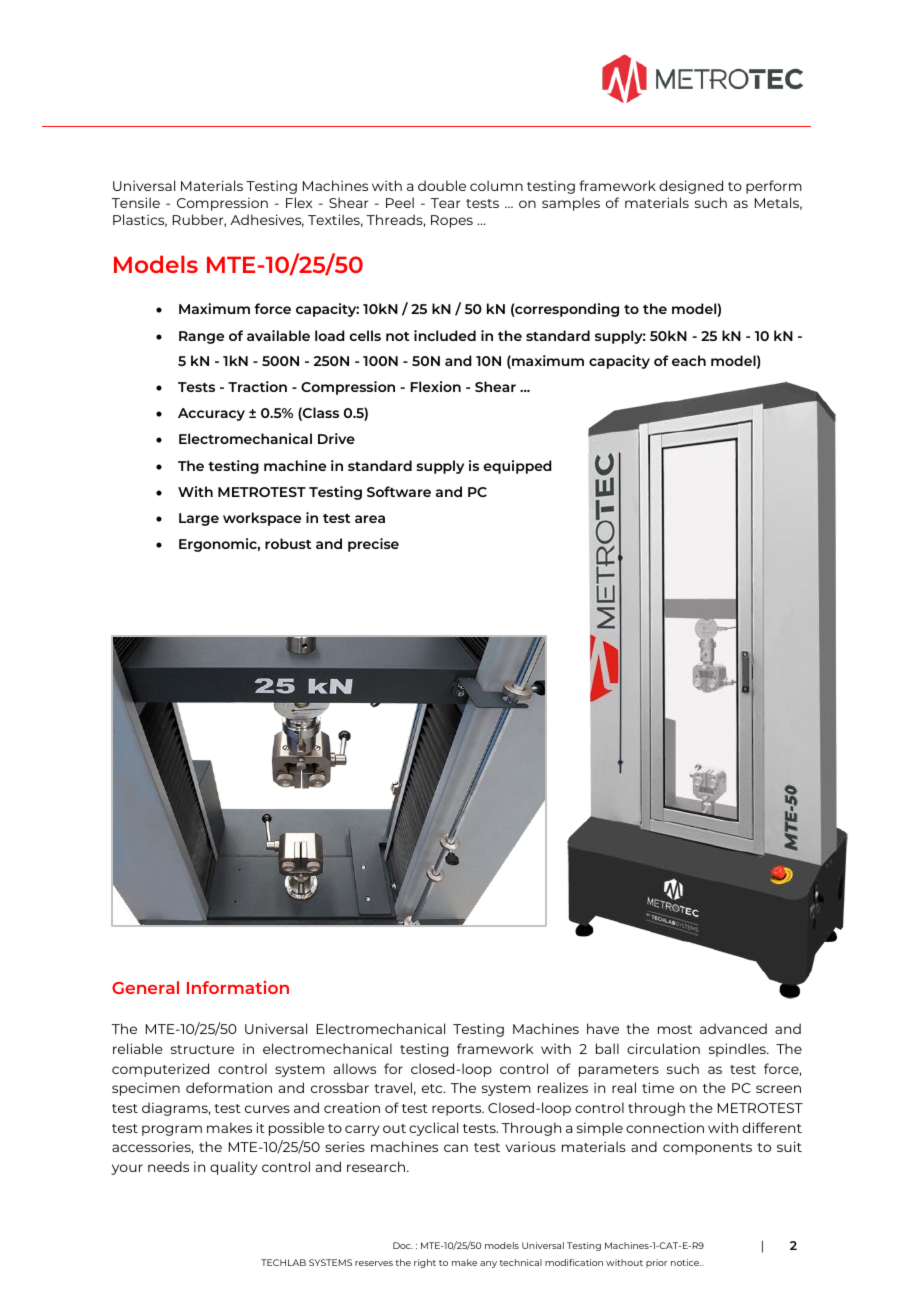 This screenshot has width=924, height=1309. Describe the element at coordinates (267, 220) in the screenshot. I see `Adhesives` at that location.
